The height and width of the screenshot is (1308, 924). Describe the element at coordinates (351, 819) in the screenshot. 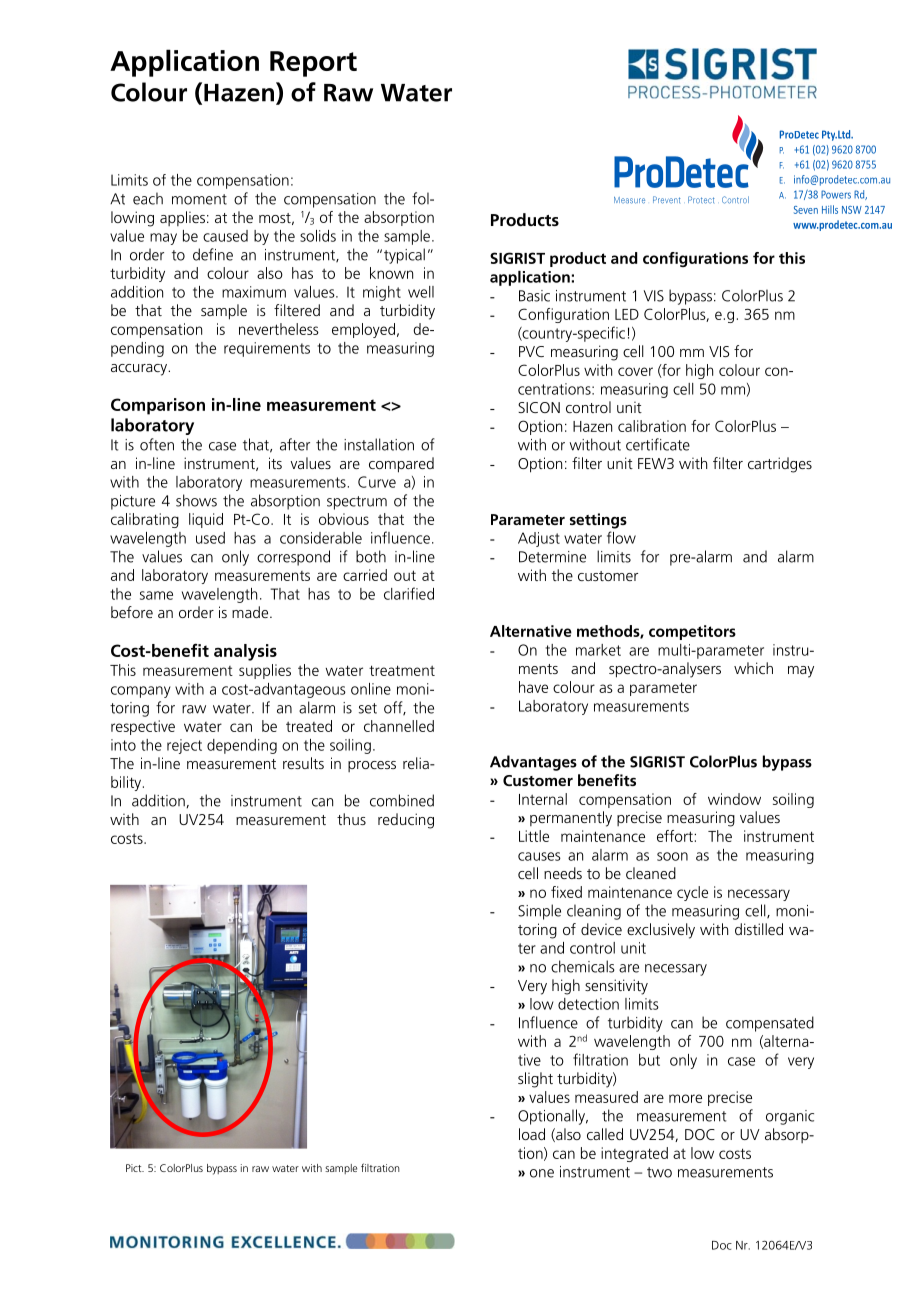

I see `thus` at that location.
